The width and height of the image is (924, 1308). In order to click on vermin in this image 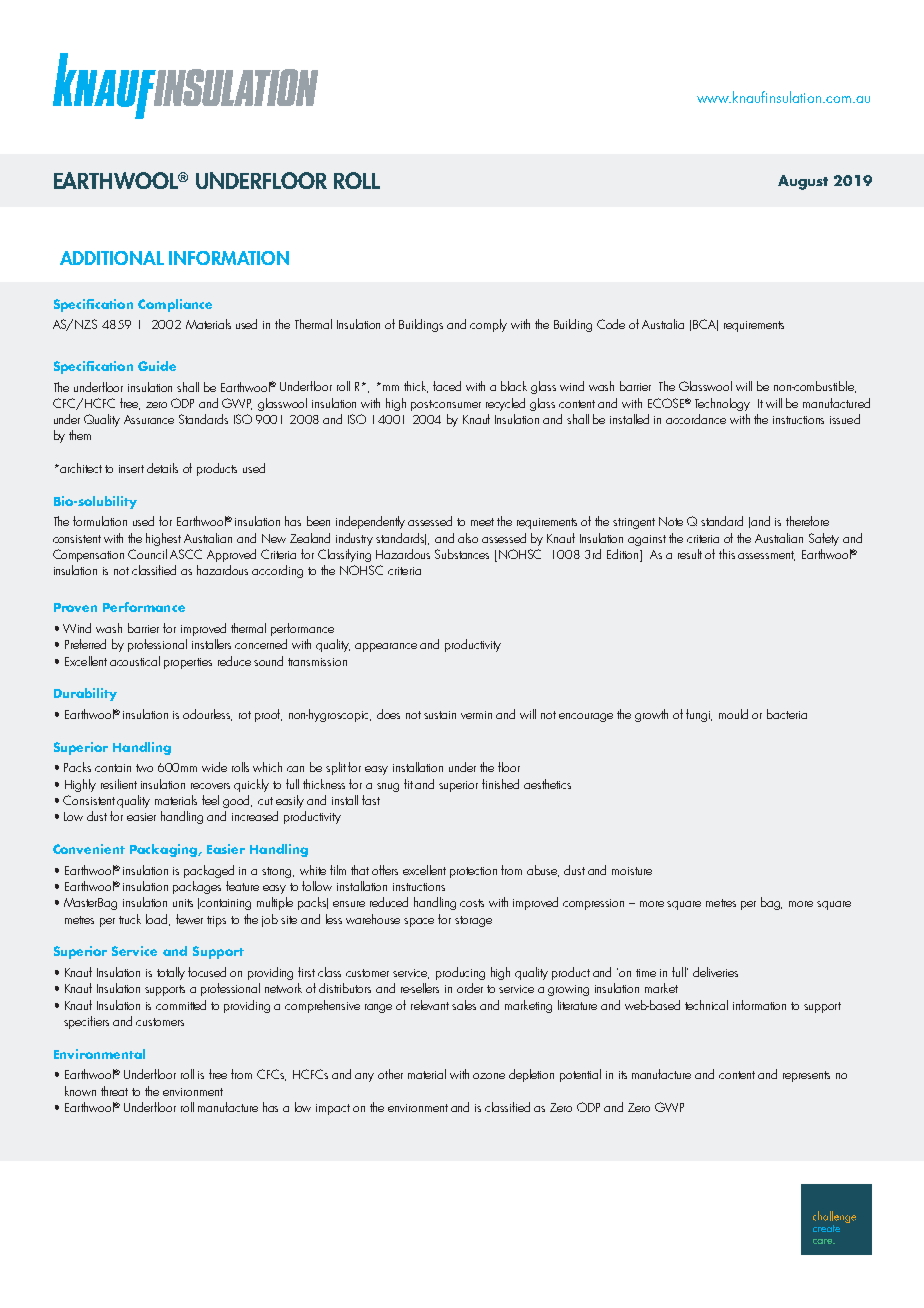, I will do `click(476, 715)`.
